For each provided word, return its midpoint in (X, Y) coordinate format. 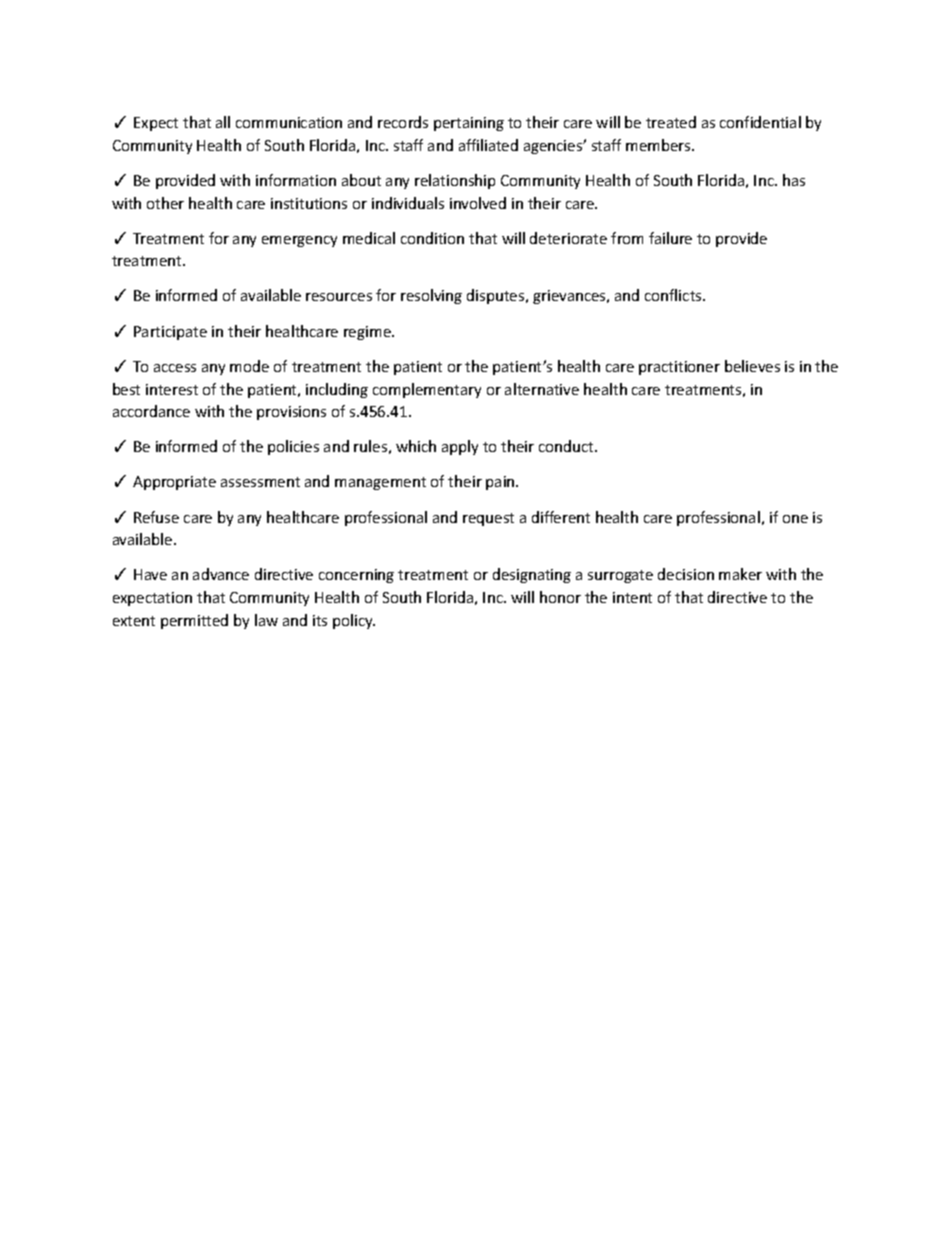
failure (670, 238)
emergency (299, 241)
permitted (194, 621)
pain (501, 483)
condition (432, 238)
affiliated (488, 145)
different (561, 517)
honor (560, 597)
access (175, 368)
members (659, 145)
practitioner (679, 368)
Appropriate (174, 483)
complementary (427, 390)
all (223, 122)
